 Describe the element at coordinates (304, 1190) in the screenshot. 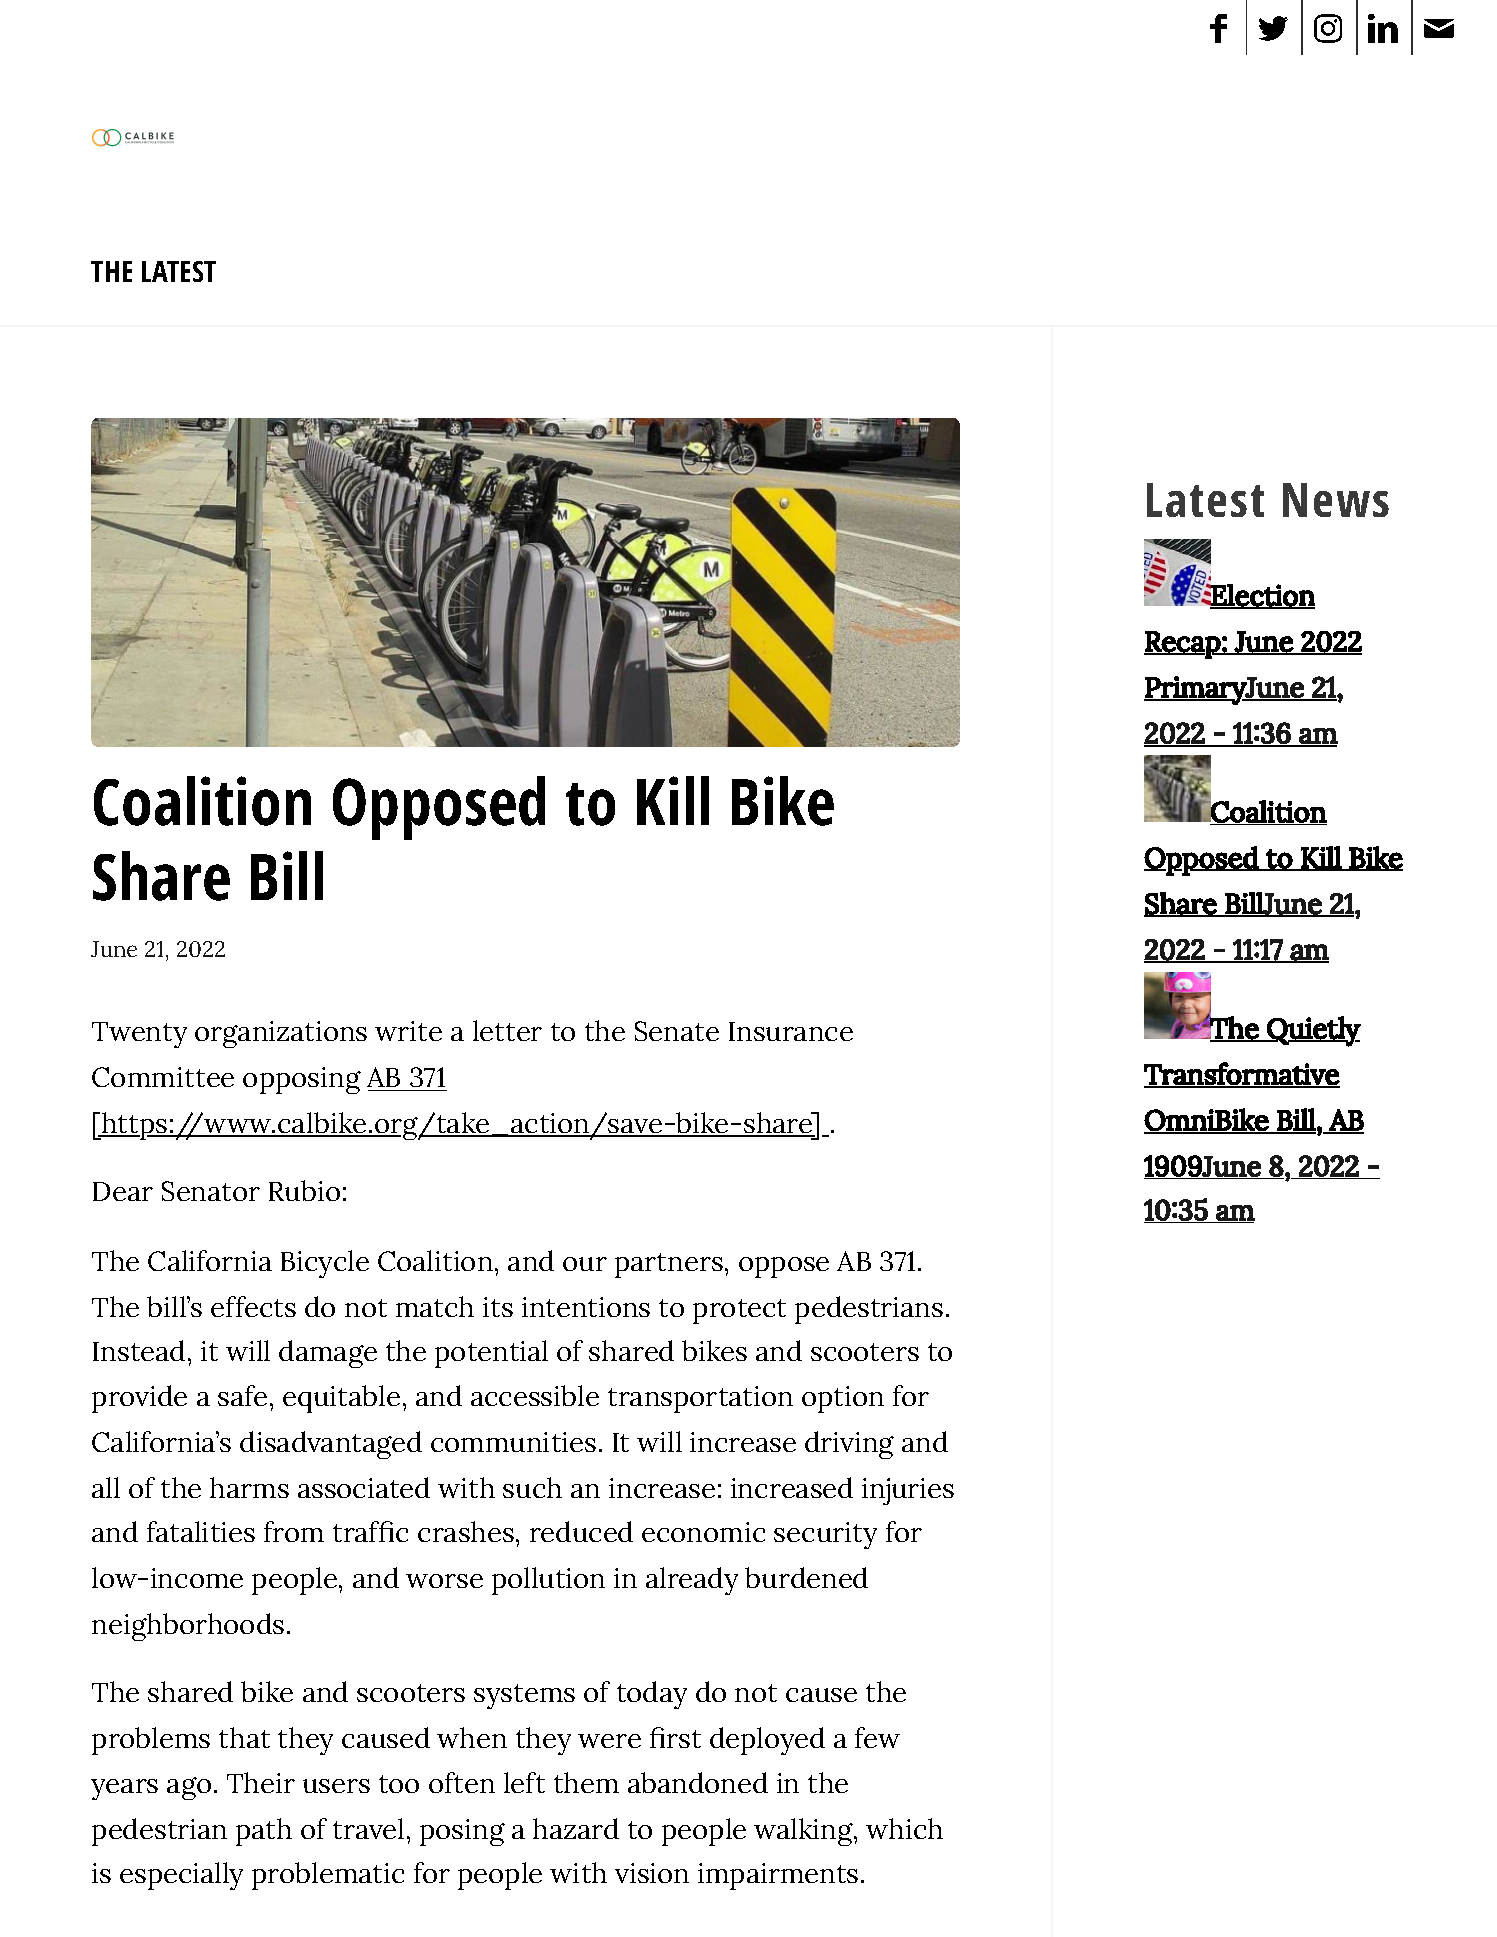

I see `Rubio` at that location.
